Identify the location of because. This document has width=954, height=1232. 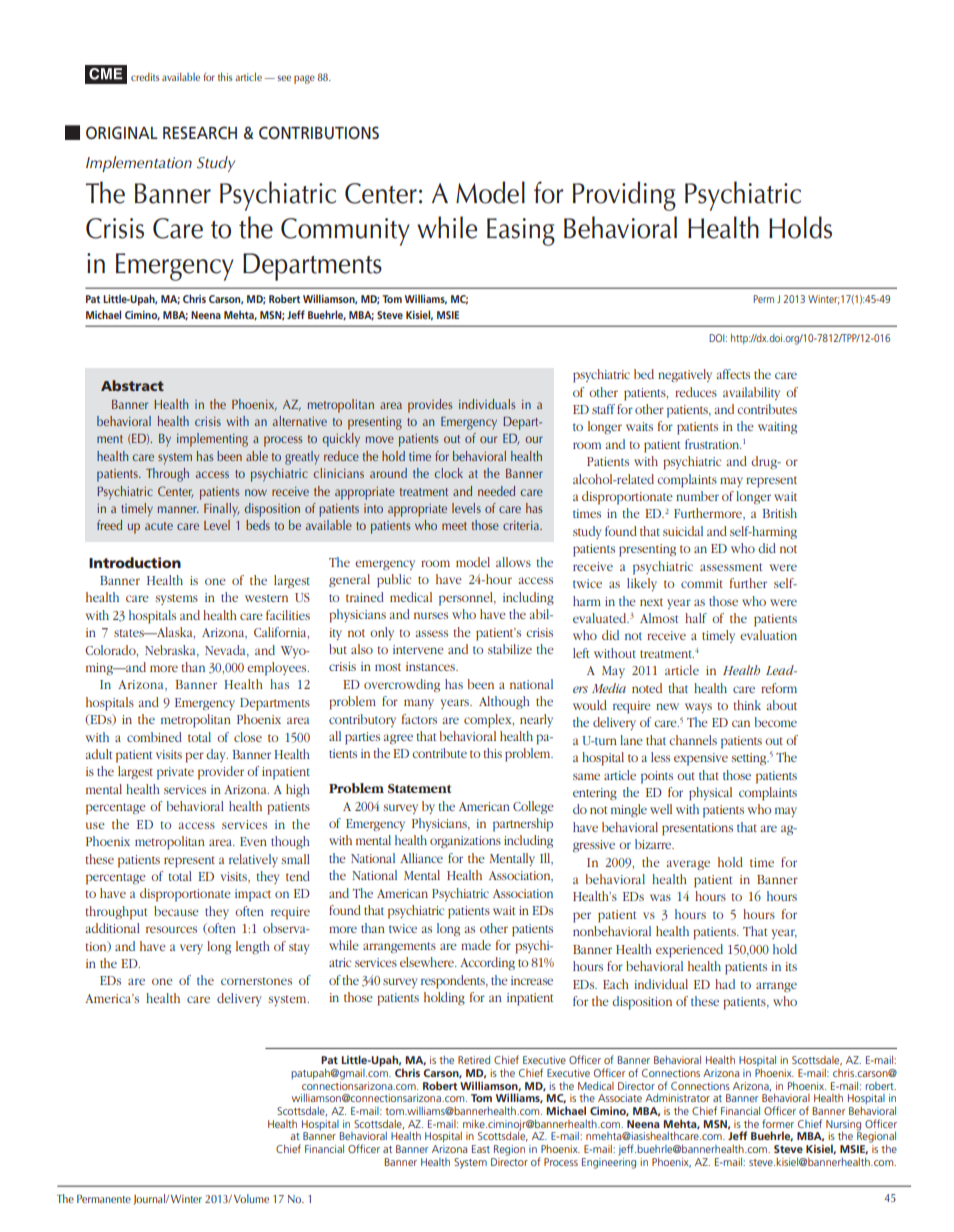
(176, 911).
